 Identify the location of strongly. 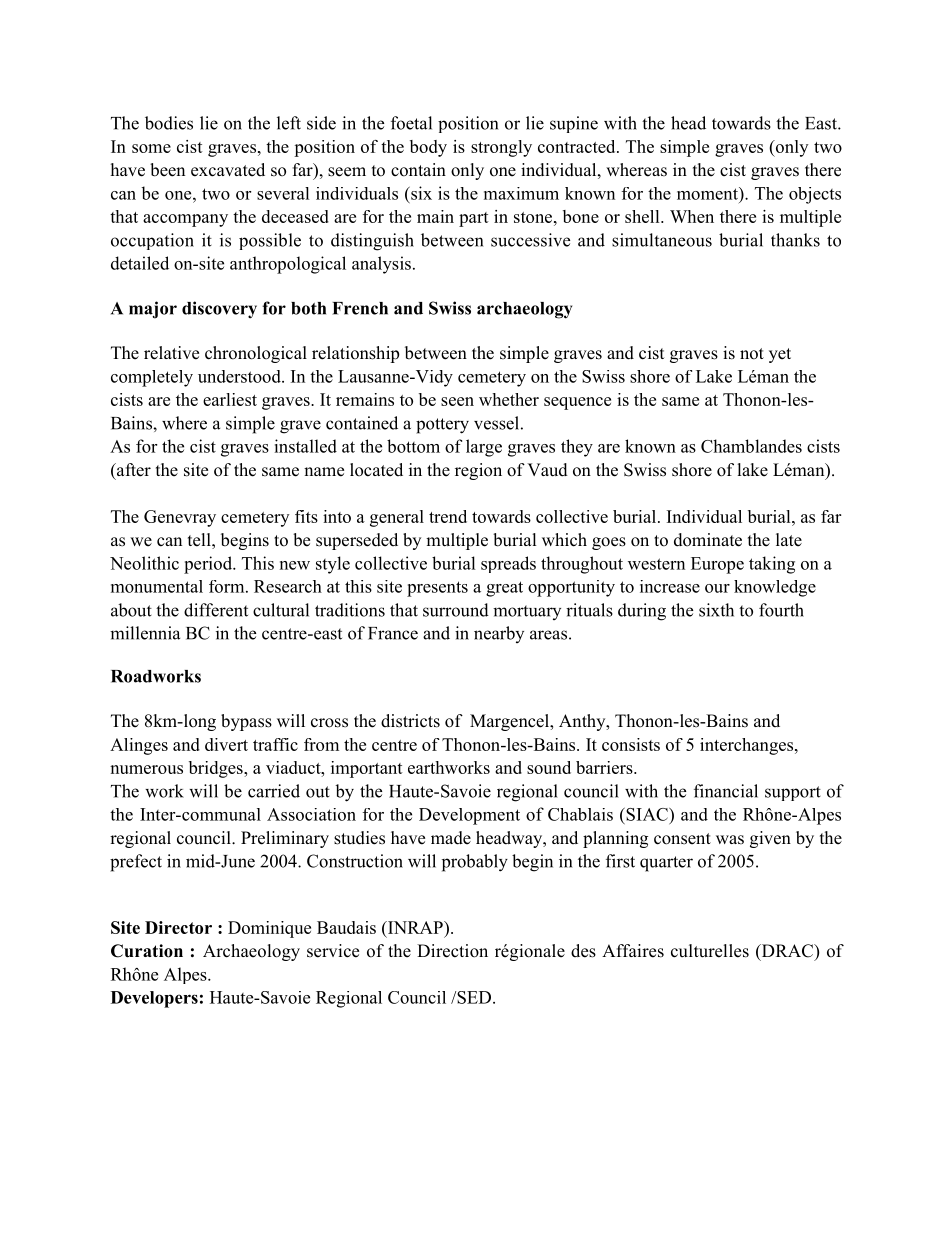
(501, 148).
